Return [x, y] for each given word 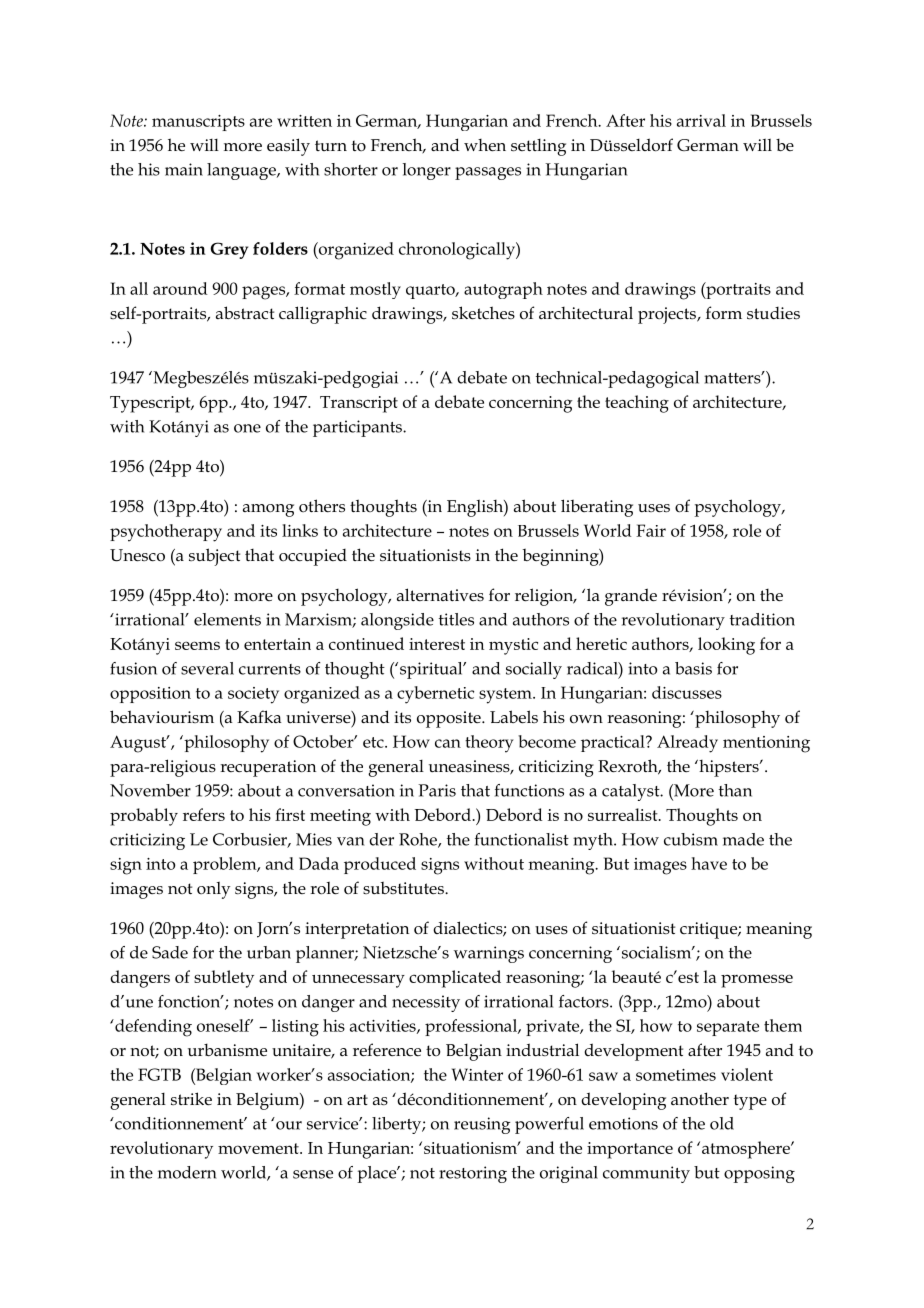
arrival [701, 120]
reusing [482, 1125]
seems [197, 645]
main [184, 169]
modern [187, 1172]
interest [437, 644]
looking [726, 646]
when [485, 145]
